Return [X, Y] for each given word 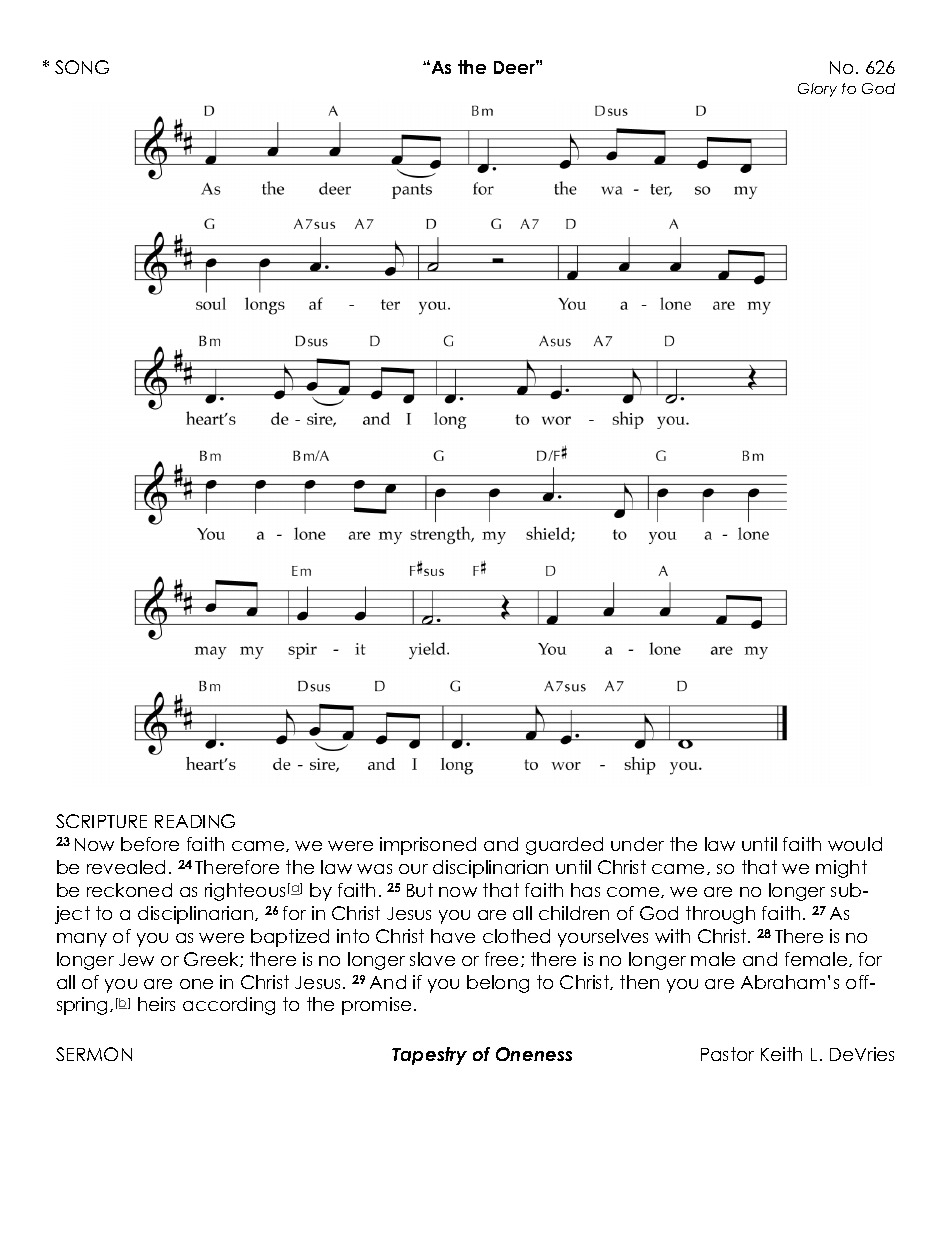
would [855, 844]
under [637, 844]
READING [195, 821]
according [229, 1006]
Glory [817, 90]
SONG [82, 67]
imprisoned [428, 846]
